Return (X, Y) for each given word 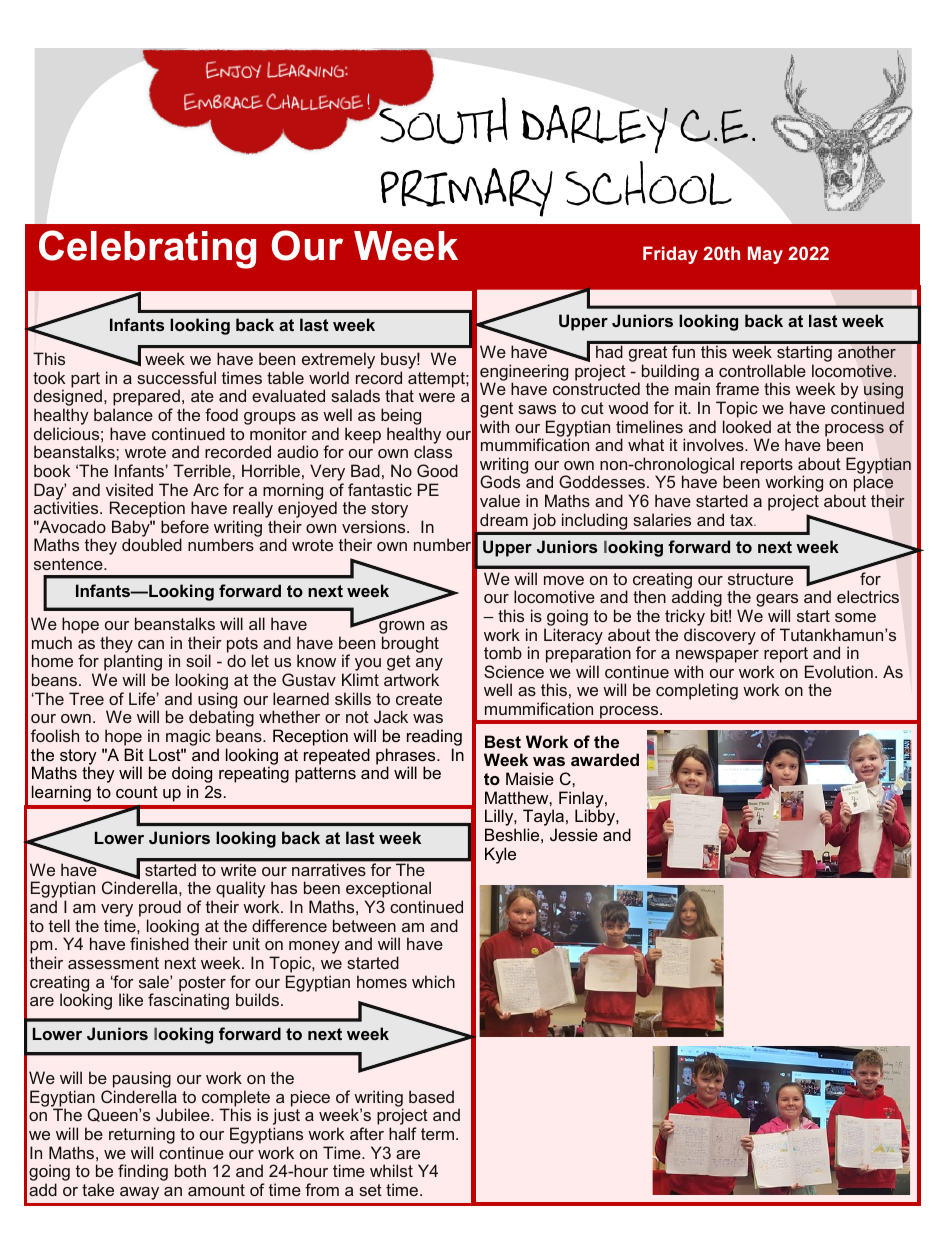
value (500, 500)
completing (697, 691)
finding (143, 1172)
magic (188, 737)
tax (743, 520)
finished (159, 943)
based (431, 1096)
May (765, 255)
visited (129, 489)
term (437, 1134)
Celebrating (147, 249)
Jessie (574, 834)
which (433, 981)
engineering (524, 373)
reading (434, 737)
